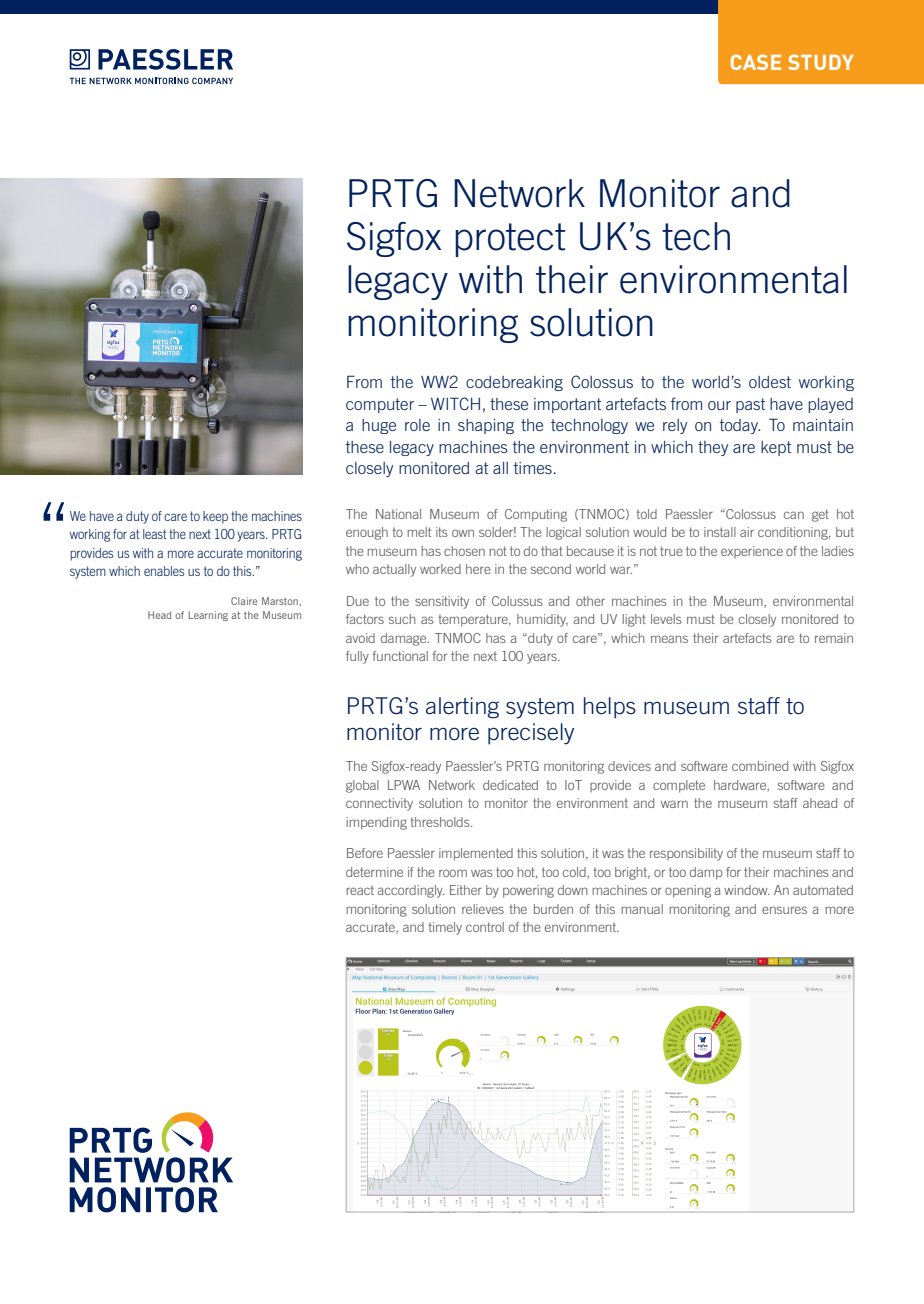  What do you see at coordinates (821, 62) in the image?
I see `STUDY` at bounding box center [821, 62].
